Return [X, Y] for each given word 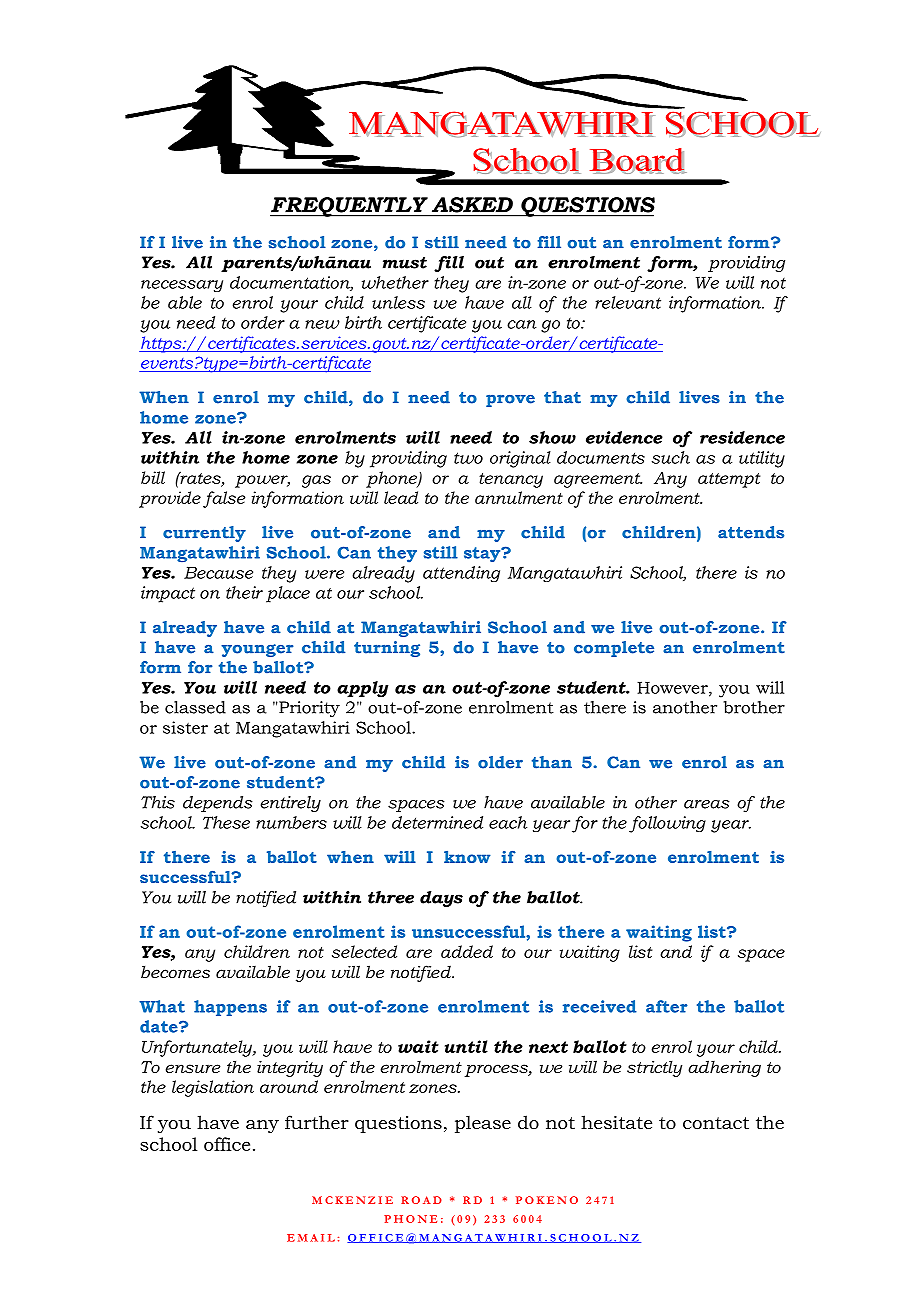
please [483, 1124]
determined [437, 822]
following [667, 824]
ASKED [472, 205]
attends [751, 532]
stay [483, 554]
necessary [182, 286]
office [227, 1144]
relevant [628, 302]
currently [204, 534]
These [226, 822]
